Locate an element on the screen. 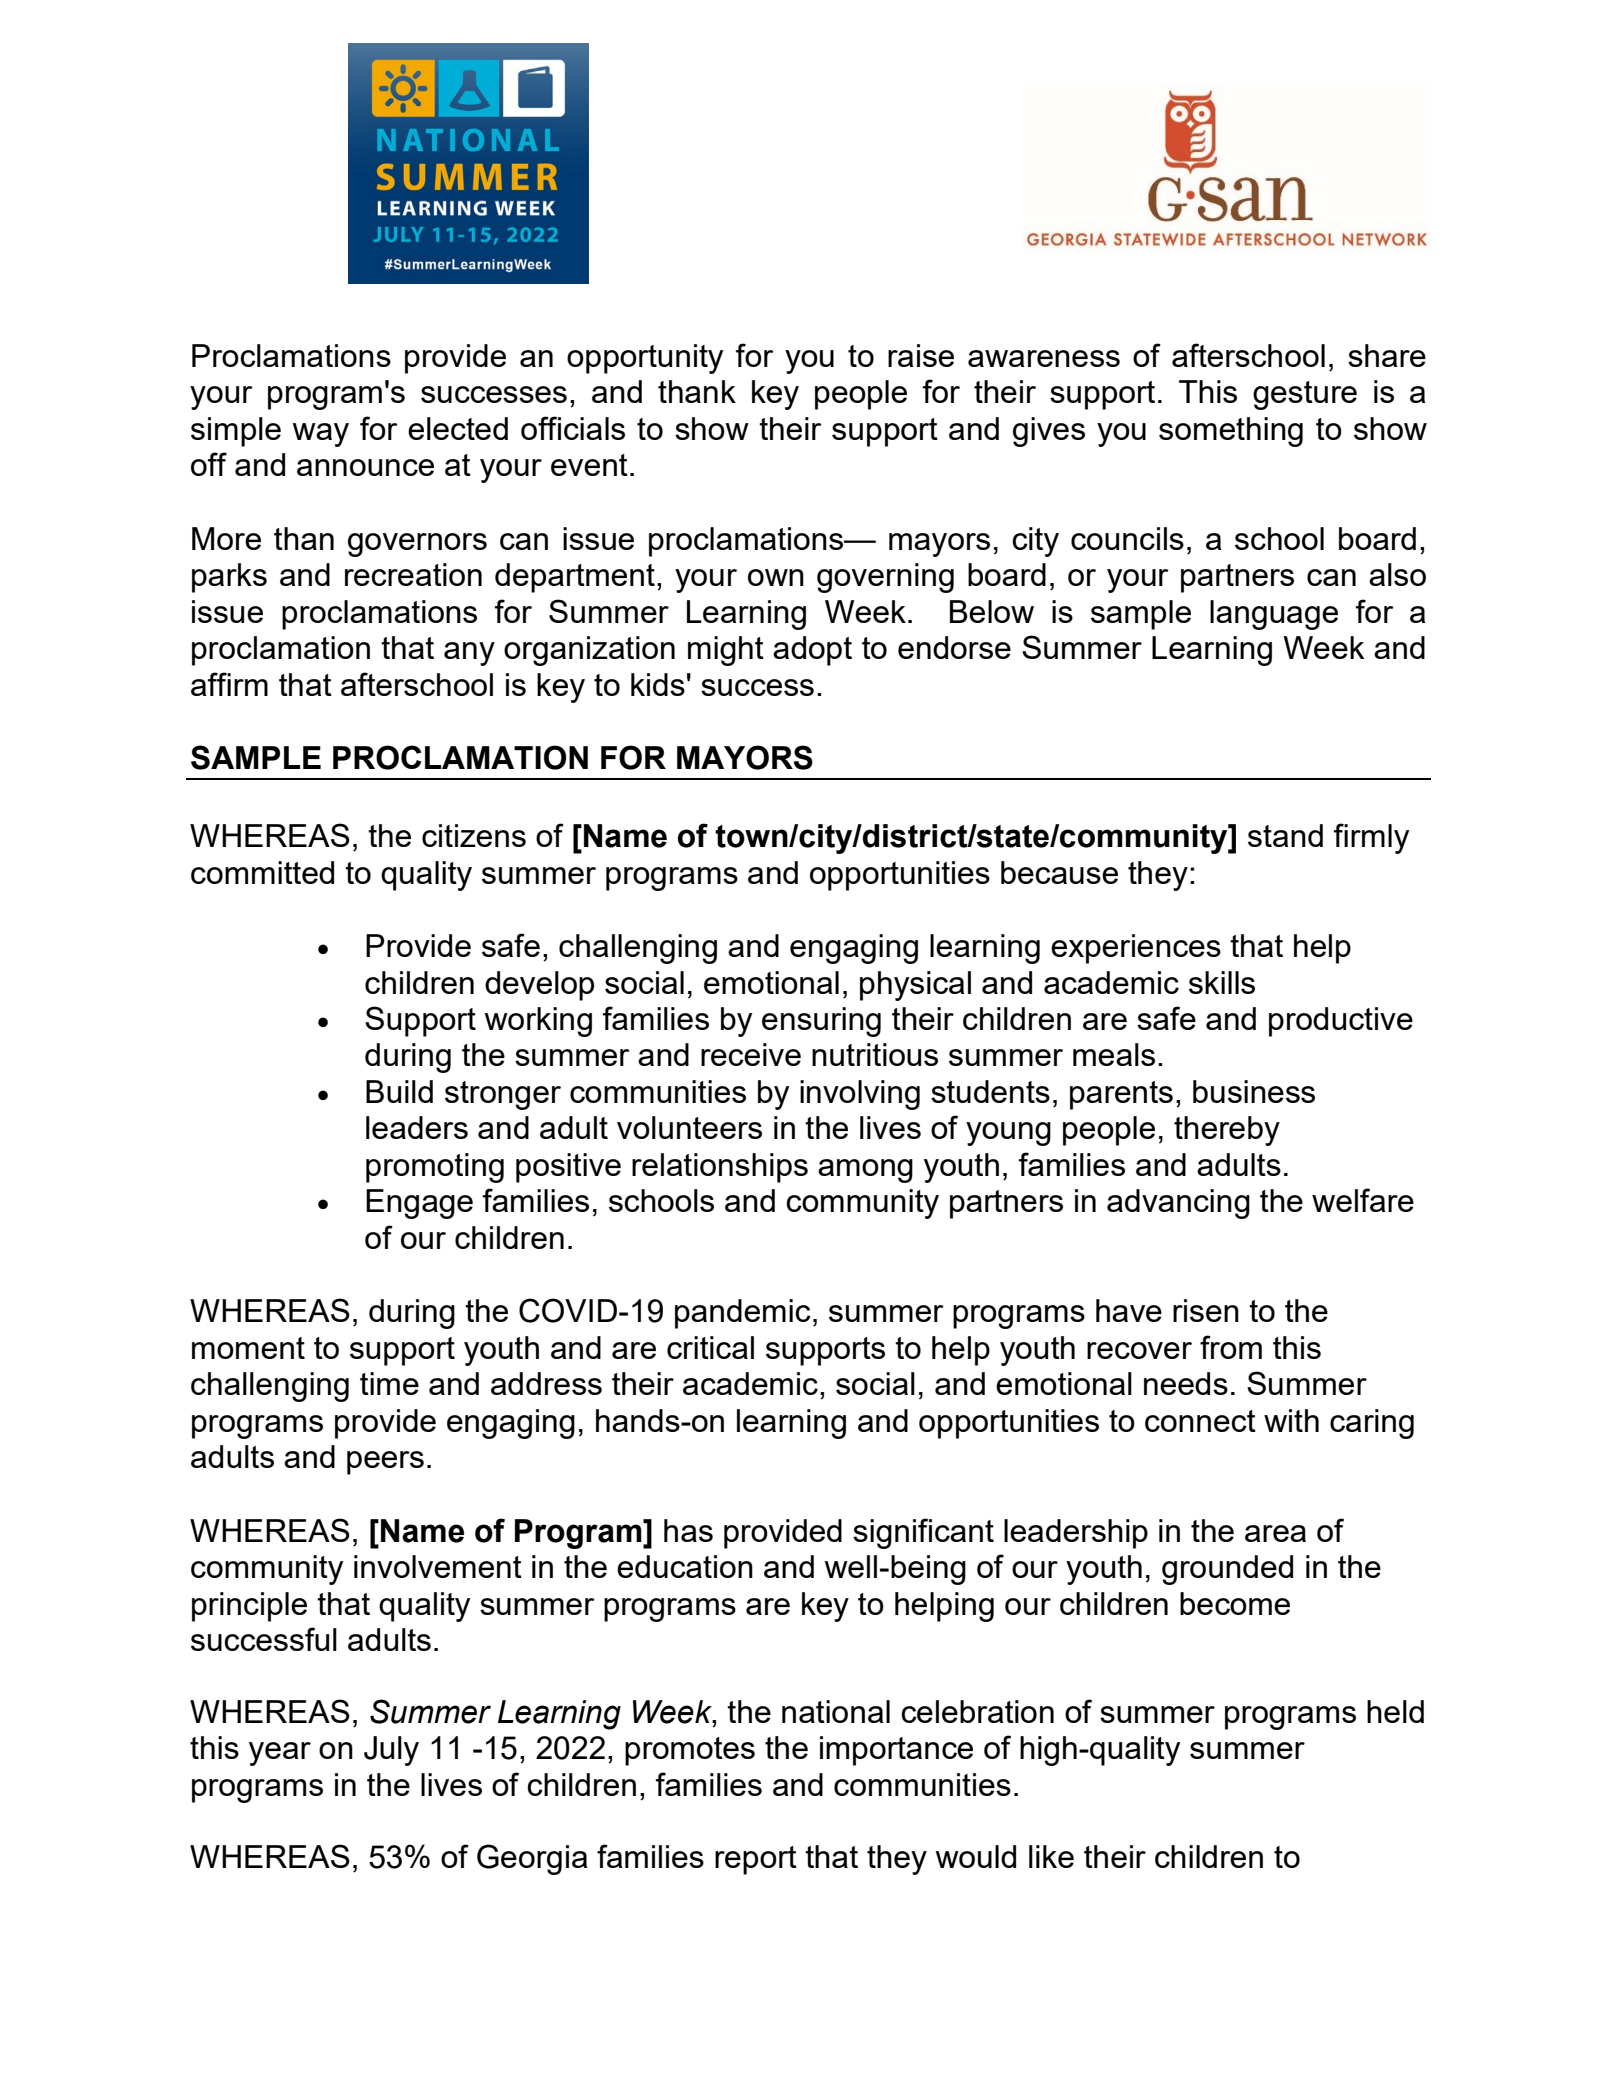 The image size is (1617, 2093). raise is located at coordinates (921, 355).
